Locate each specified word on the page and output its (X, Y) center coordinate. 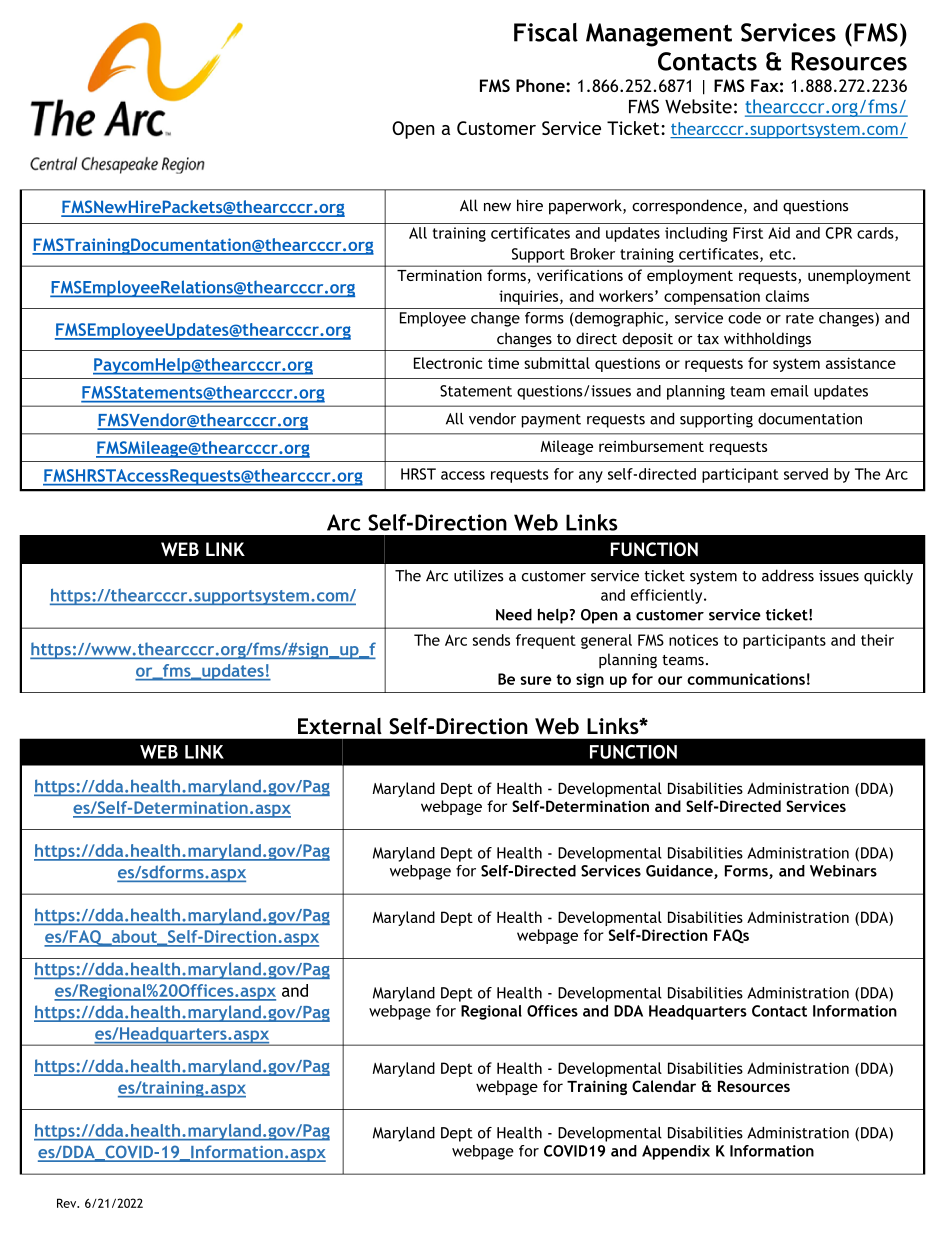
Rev (68, 1203)
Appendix (676, 1152)
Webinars (843, 871)
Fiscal (546, 32)
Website (698, 106)
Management (659, 35)
